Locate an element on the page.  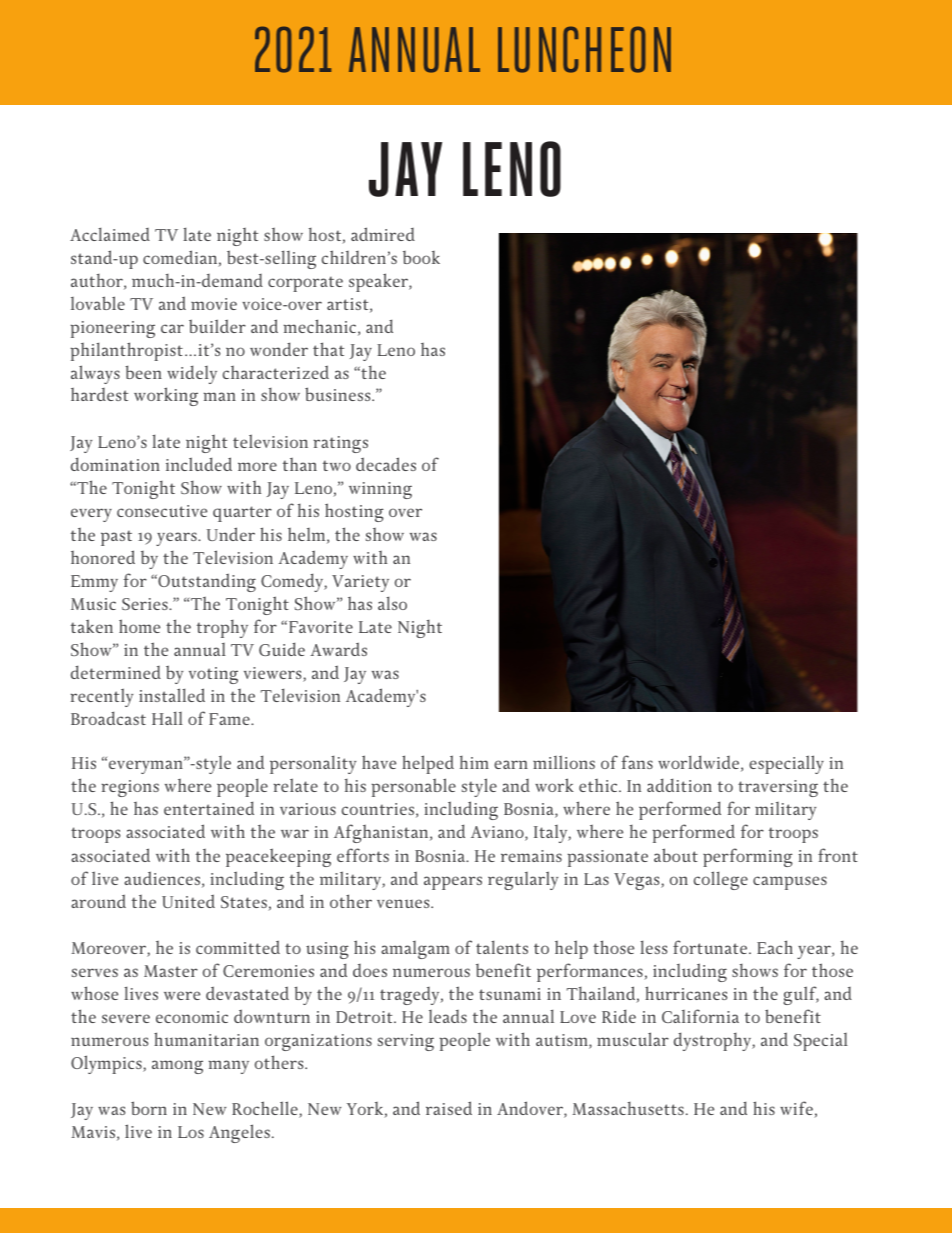
book is located at coordinates (421, 257).
